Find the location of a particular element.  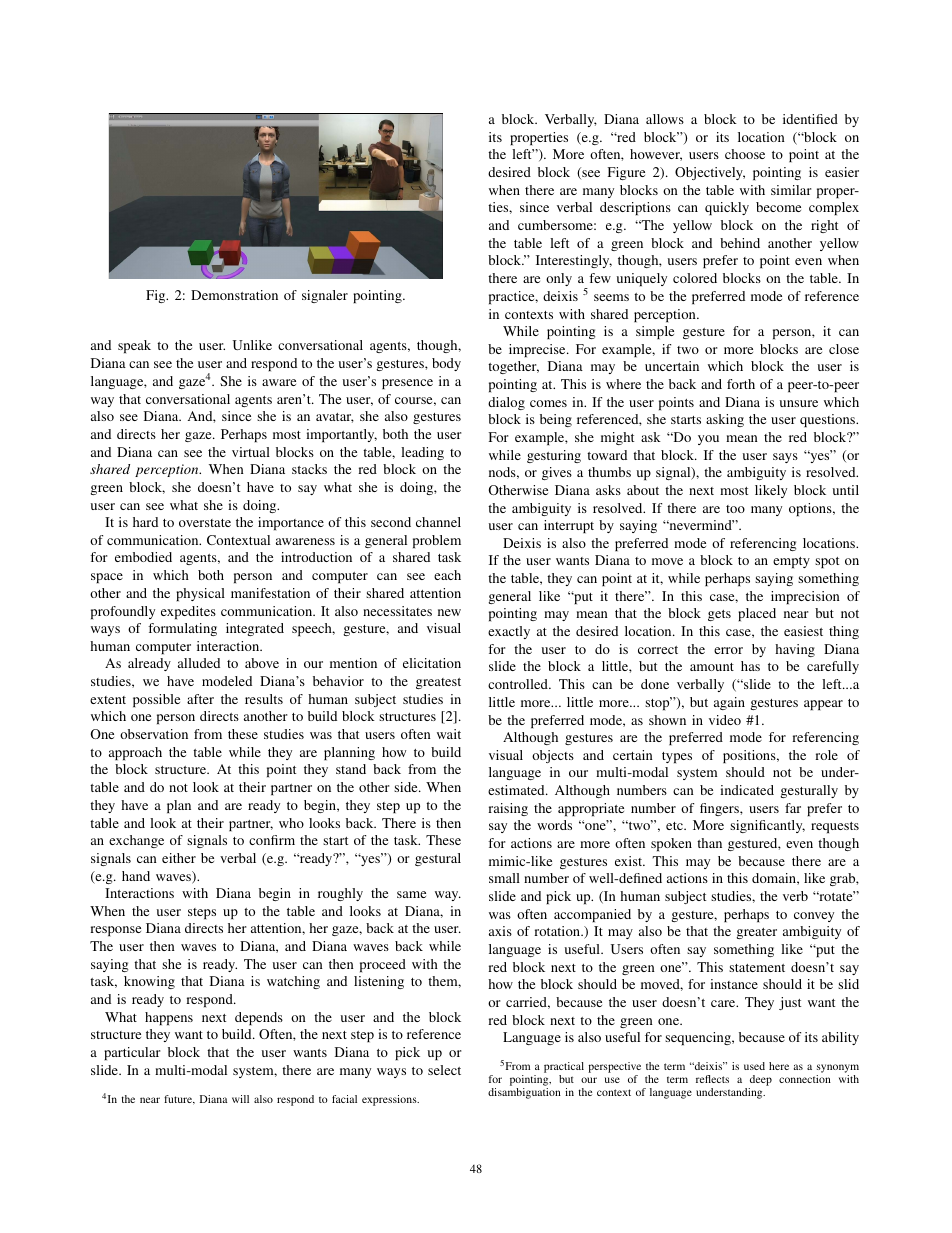

will is located at coordinates (240, 1099).
